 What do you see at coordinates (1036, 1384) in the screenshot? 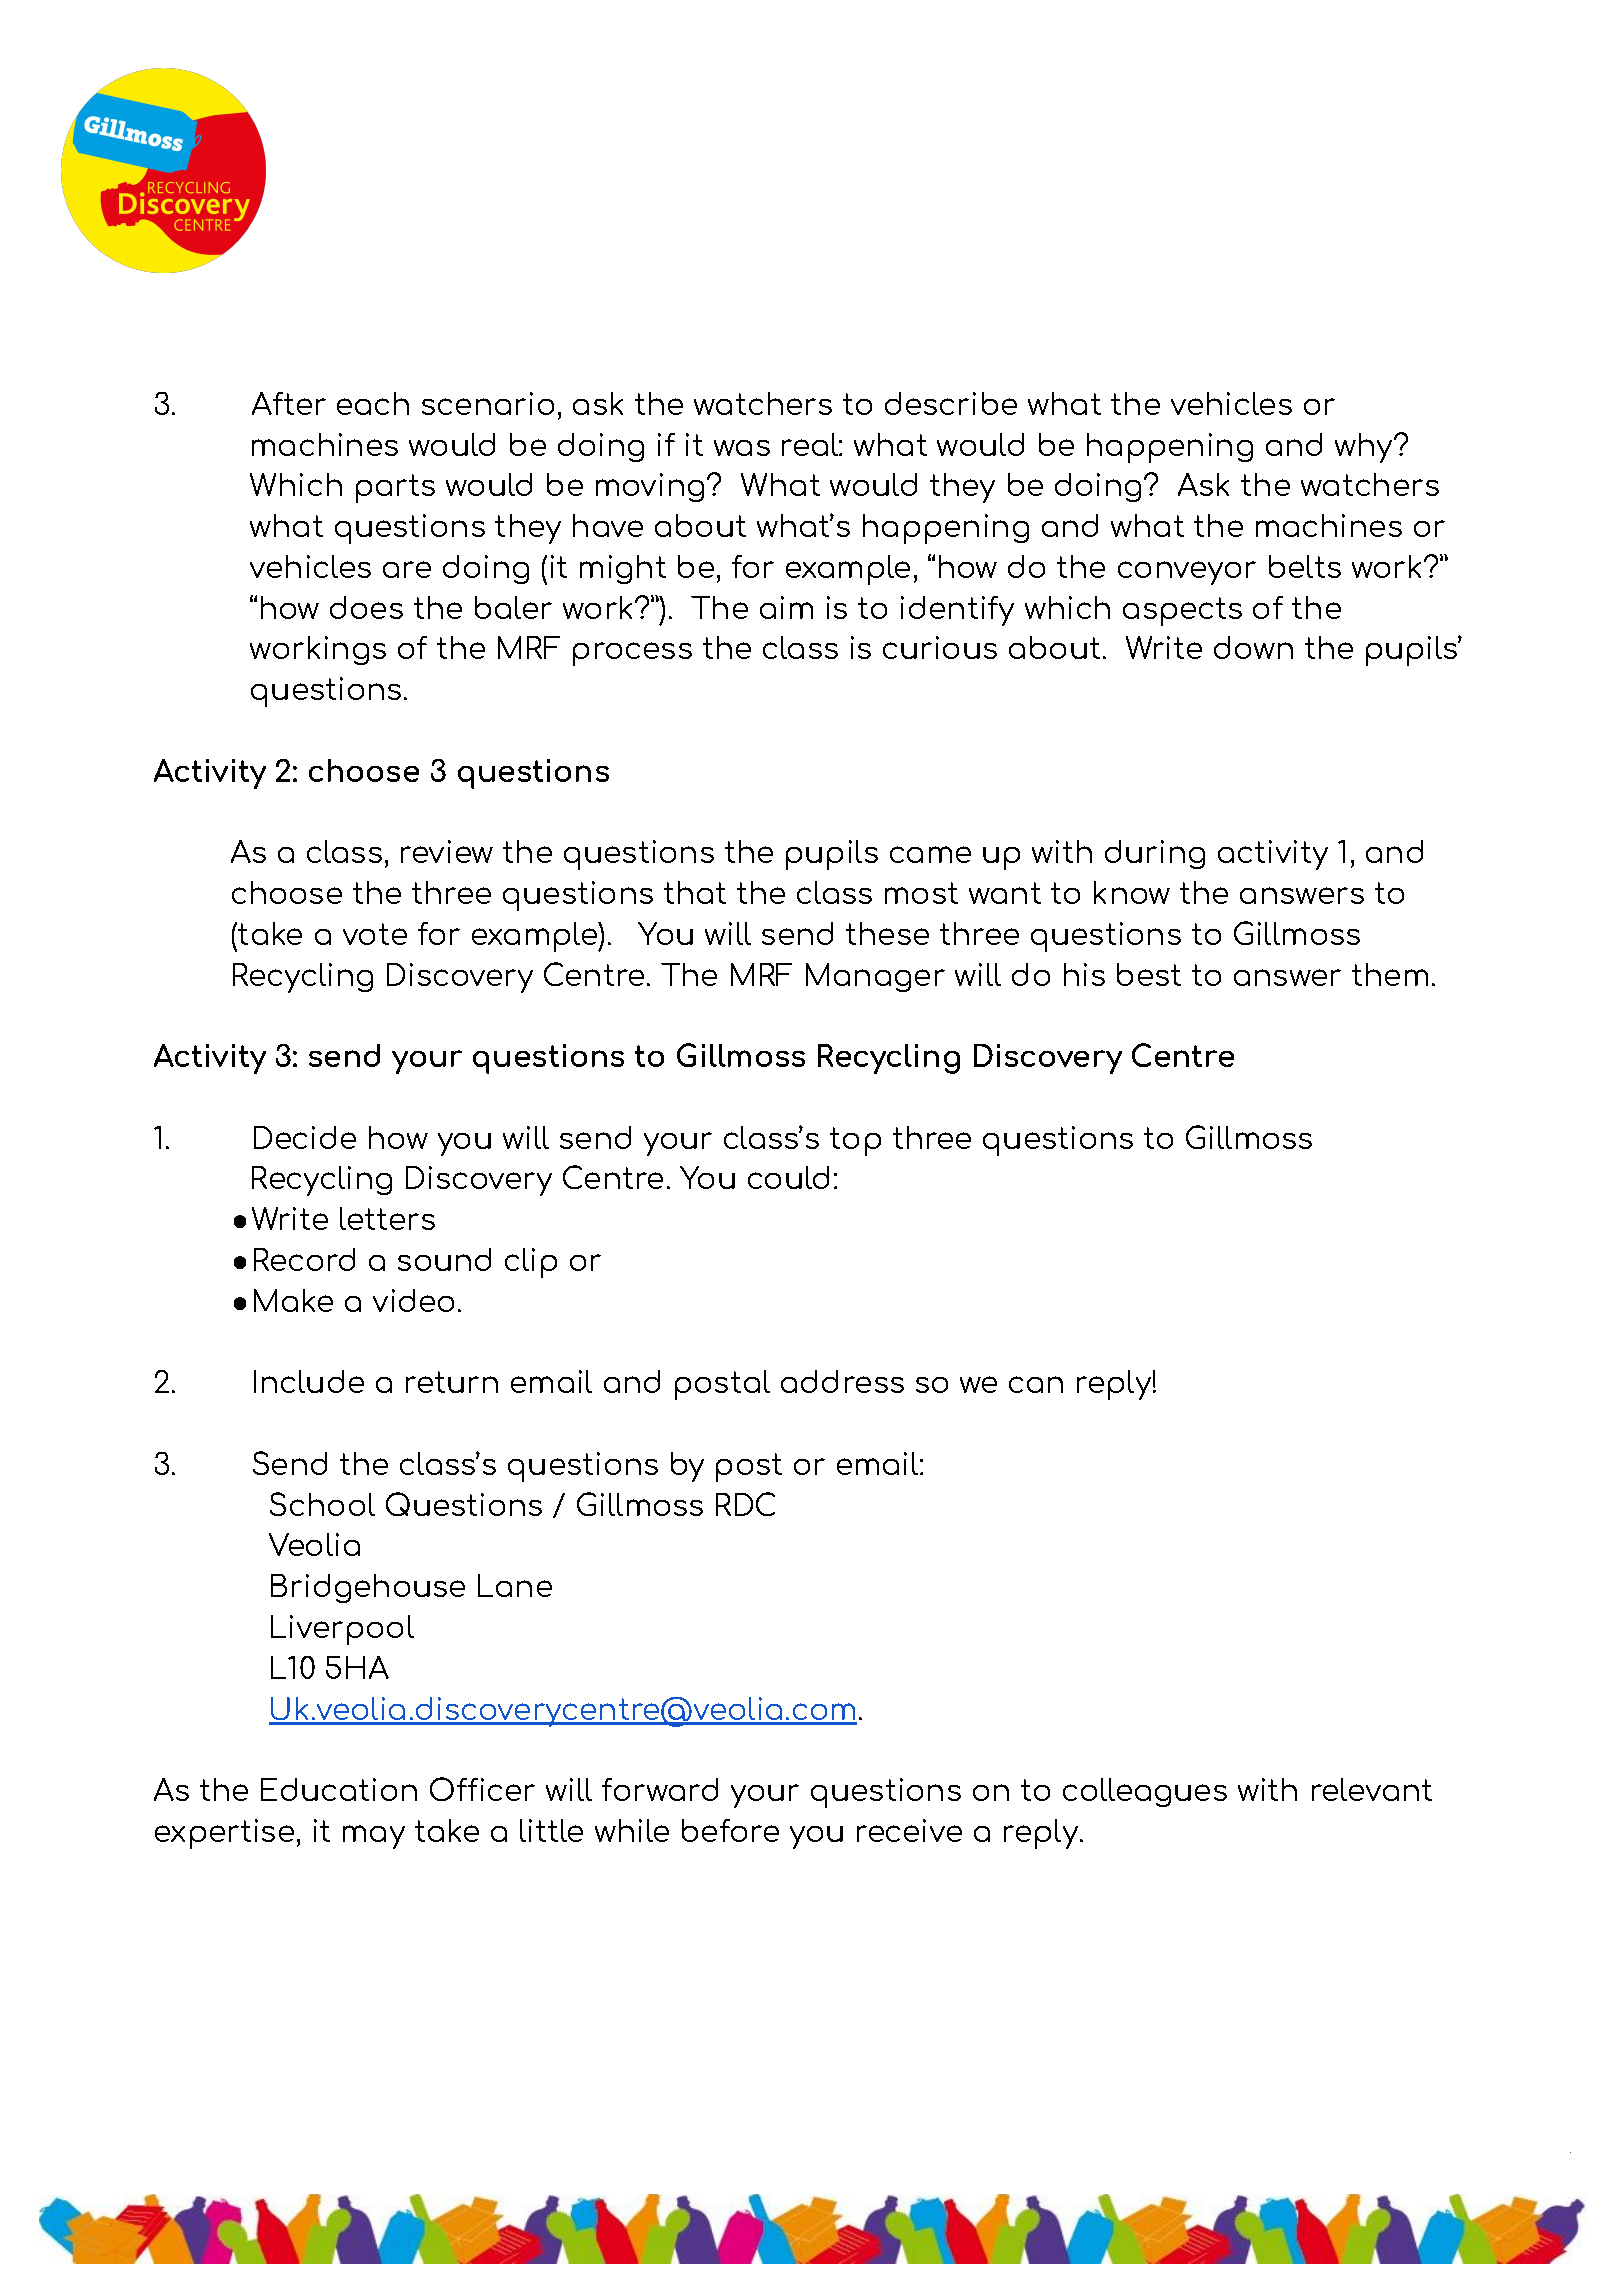
I see `can` at bounding box center [1036, 1384].
